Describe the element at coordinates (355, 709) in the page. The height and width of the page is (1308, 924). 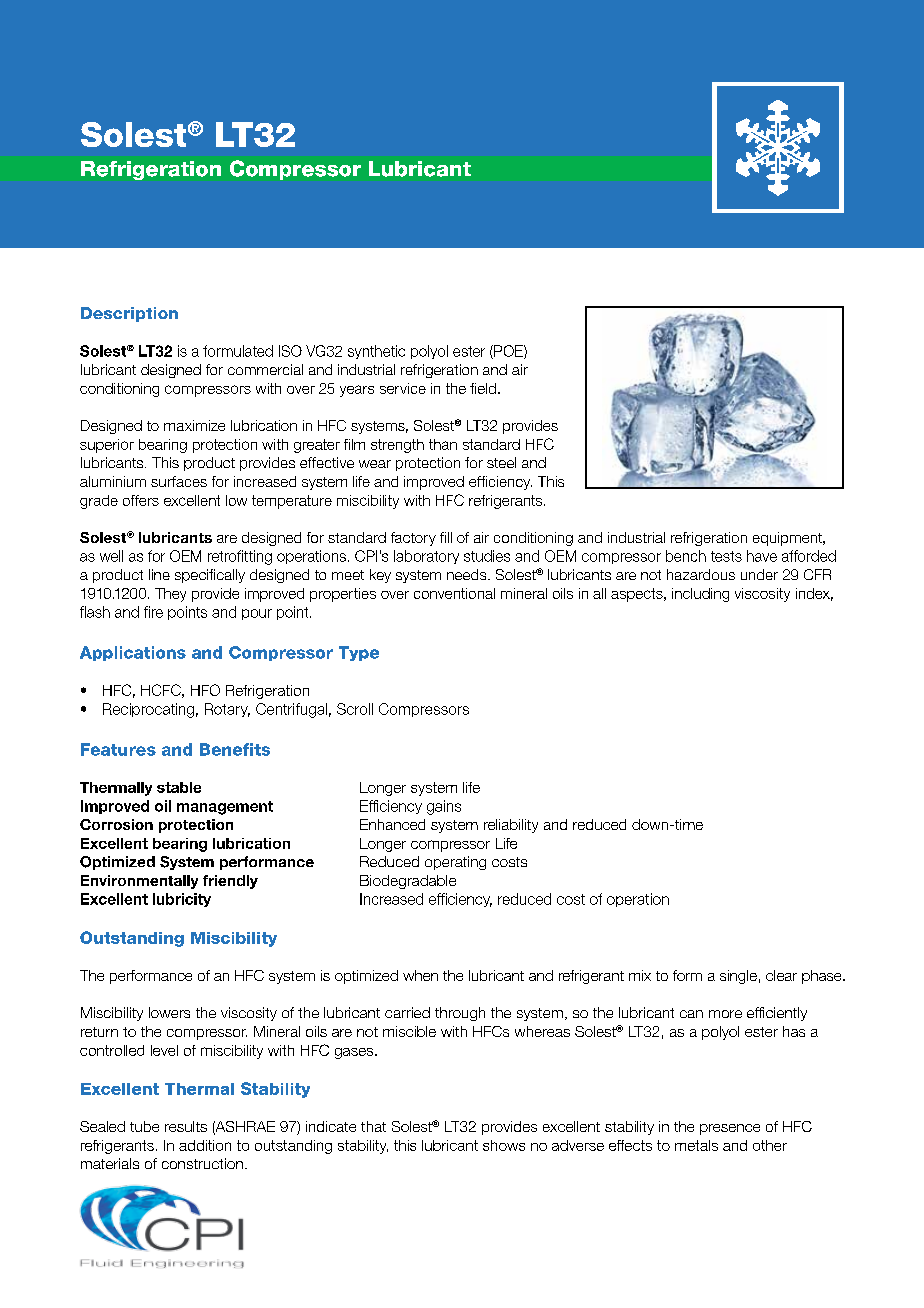
I see `Scroll` at that location.
